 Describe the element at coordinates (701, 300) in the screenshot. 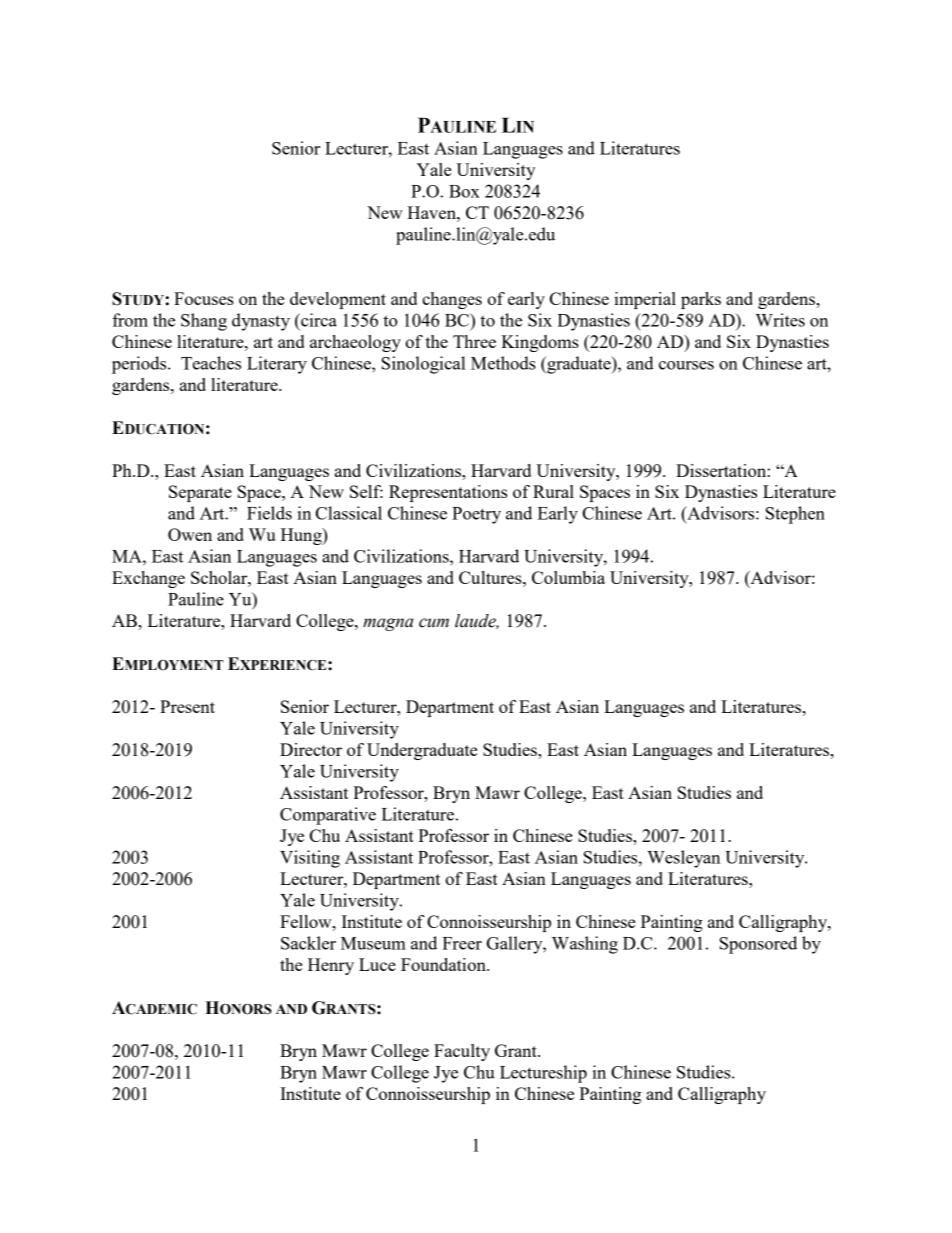

I see `parks` at that location.
